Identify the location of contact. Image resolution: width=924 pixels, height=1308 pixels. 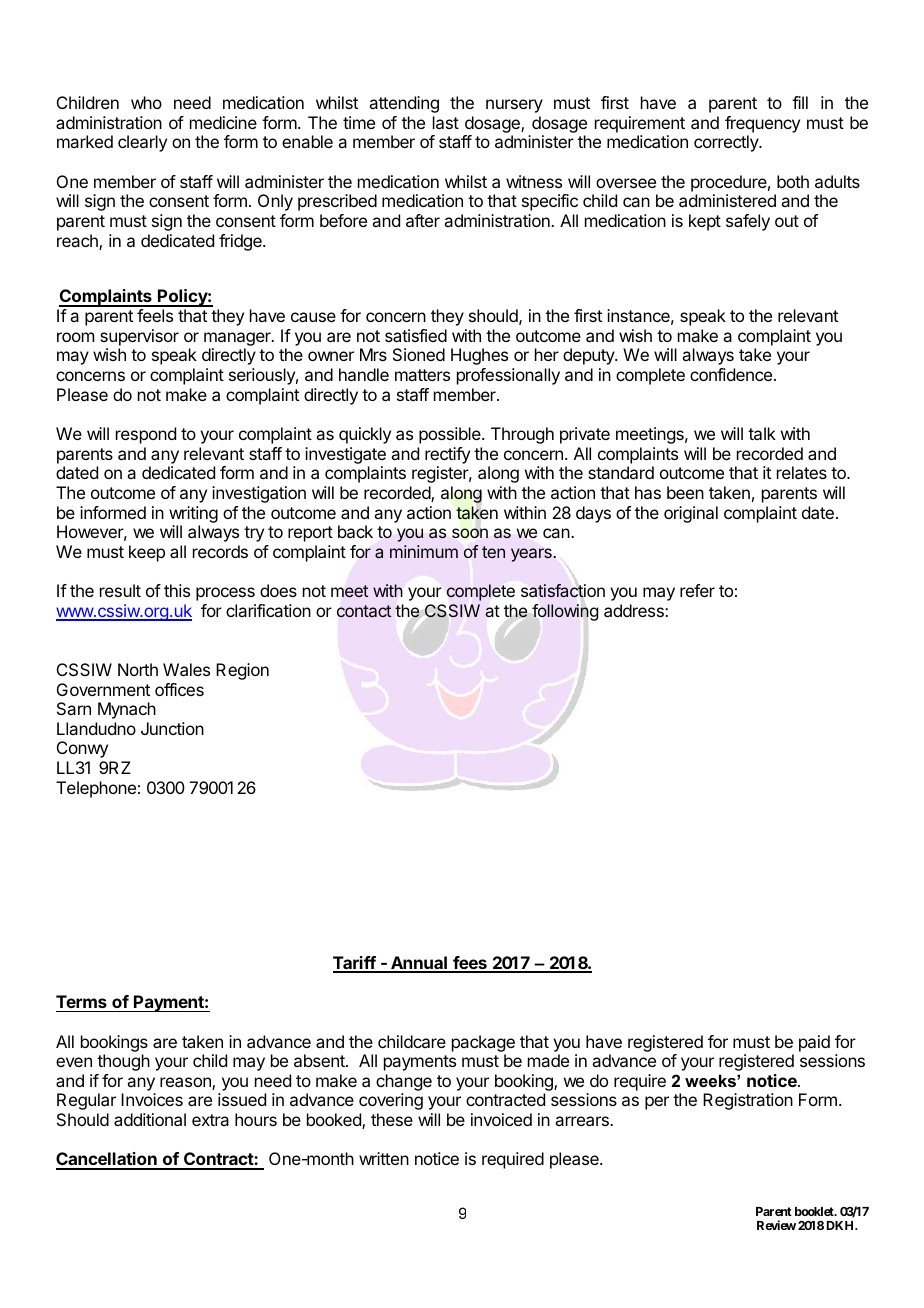
(364, 611).
